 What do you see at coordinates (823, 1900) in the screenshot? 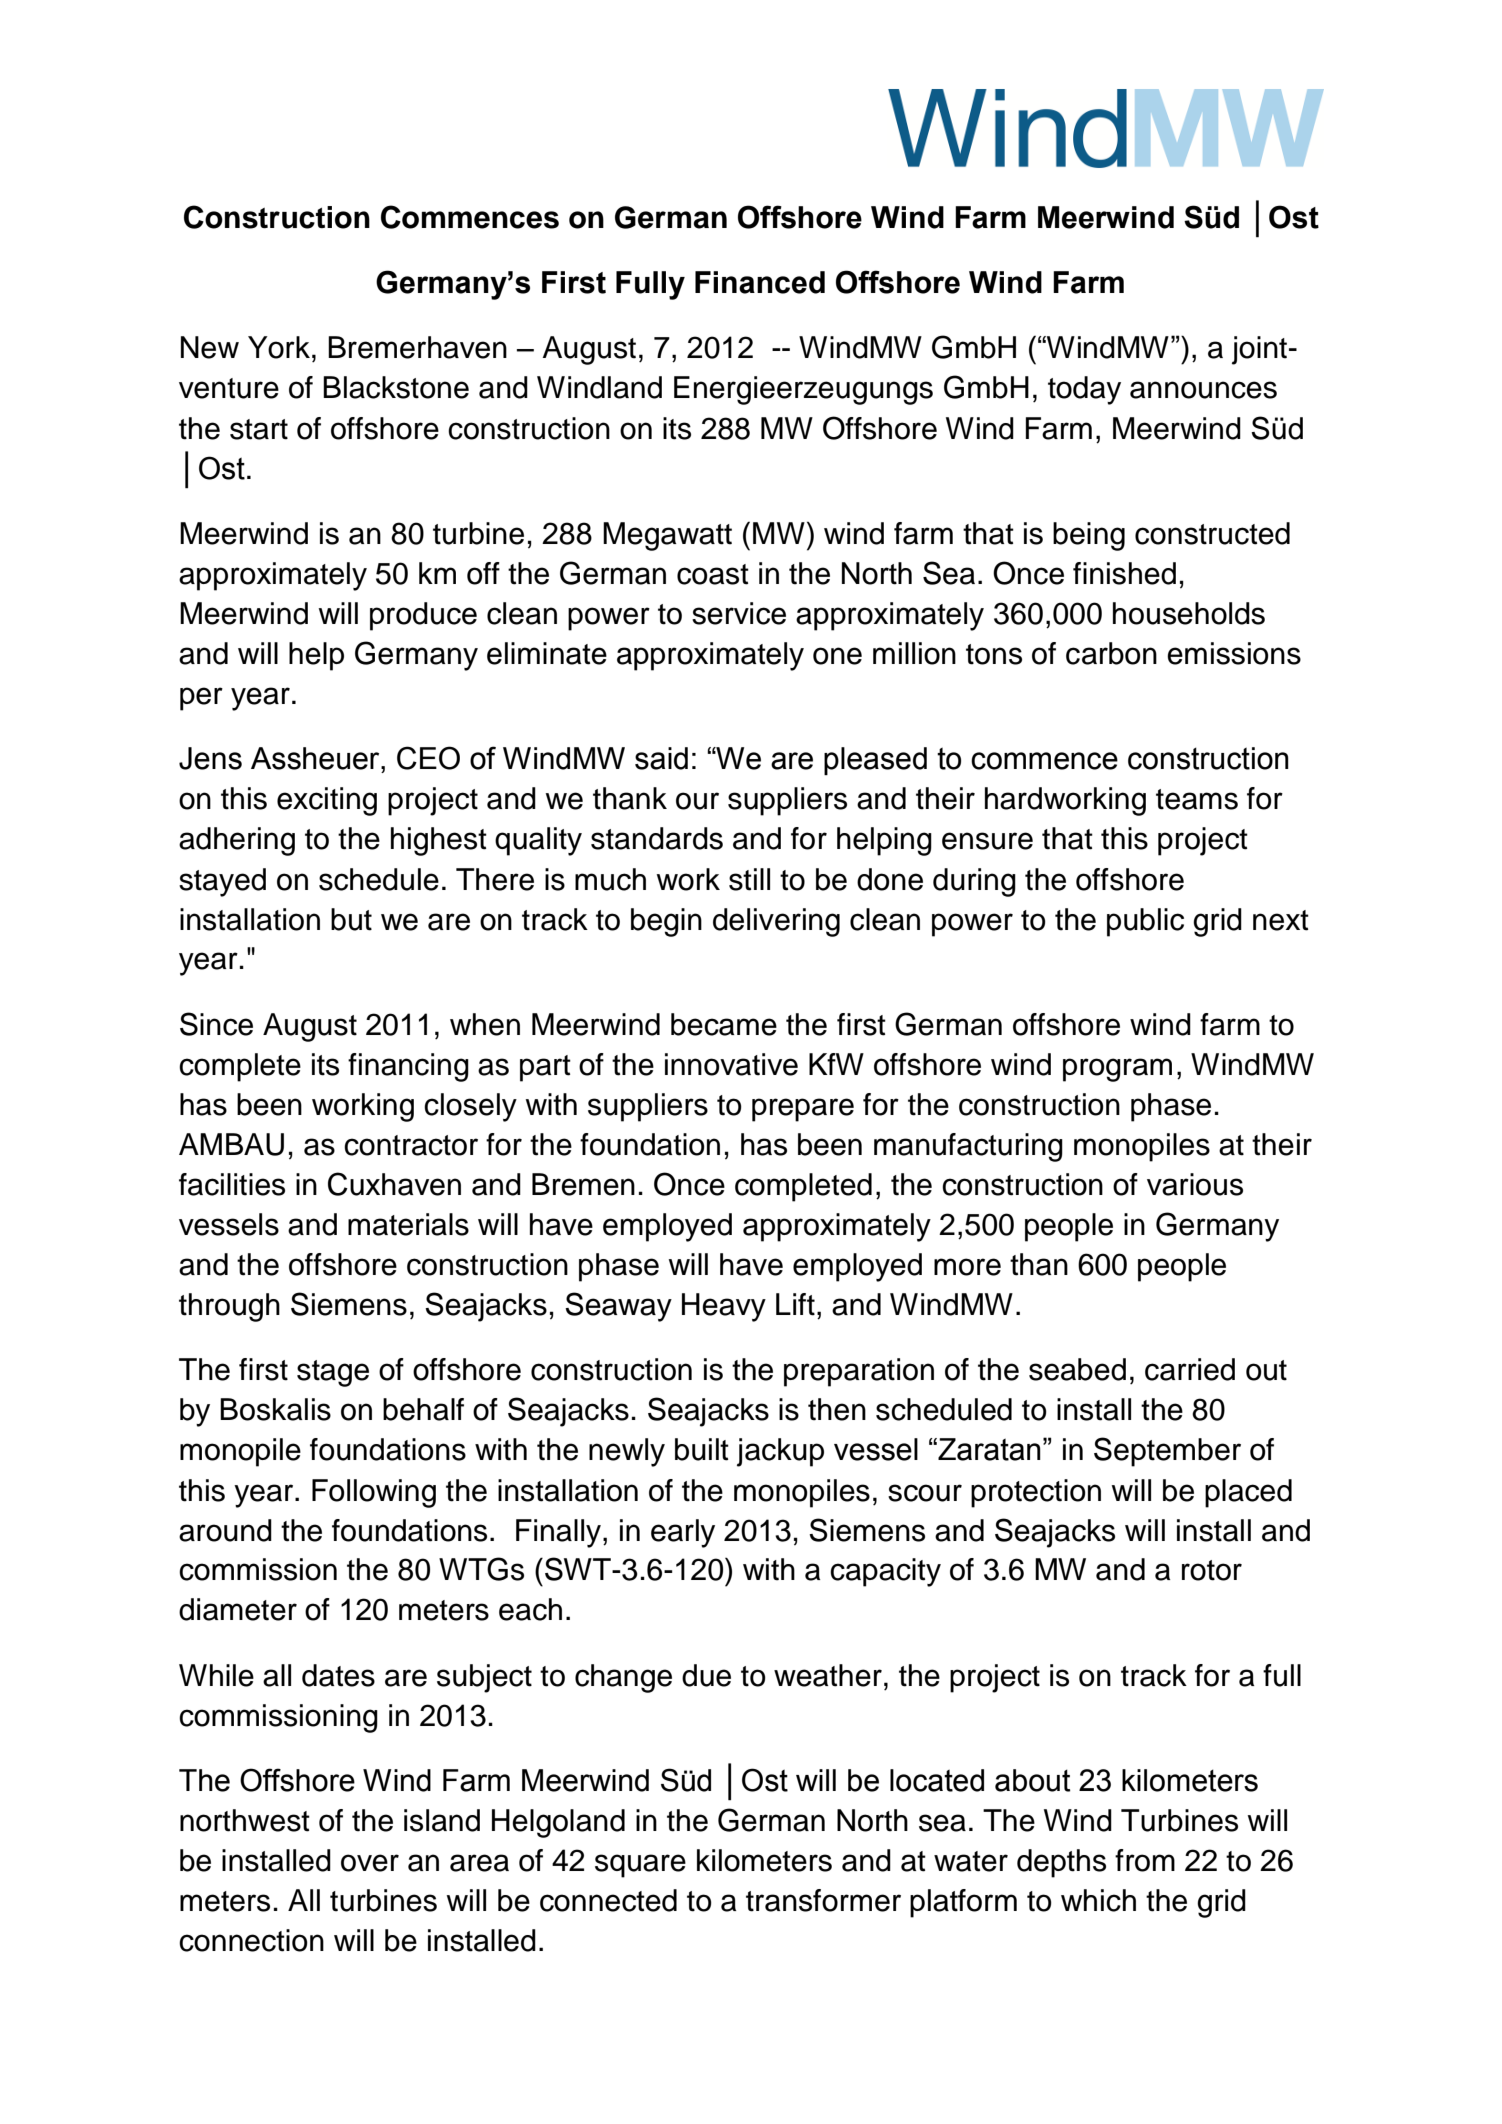
I see `transformer` at bounding box center [823, 1900].
